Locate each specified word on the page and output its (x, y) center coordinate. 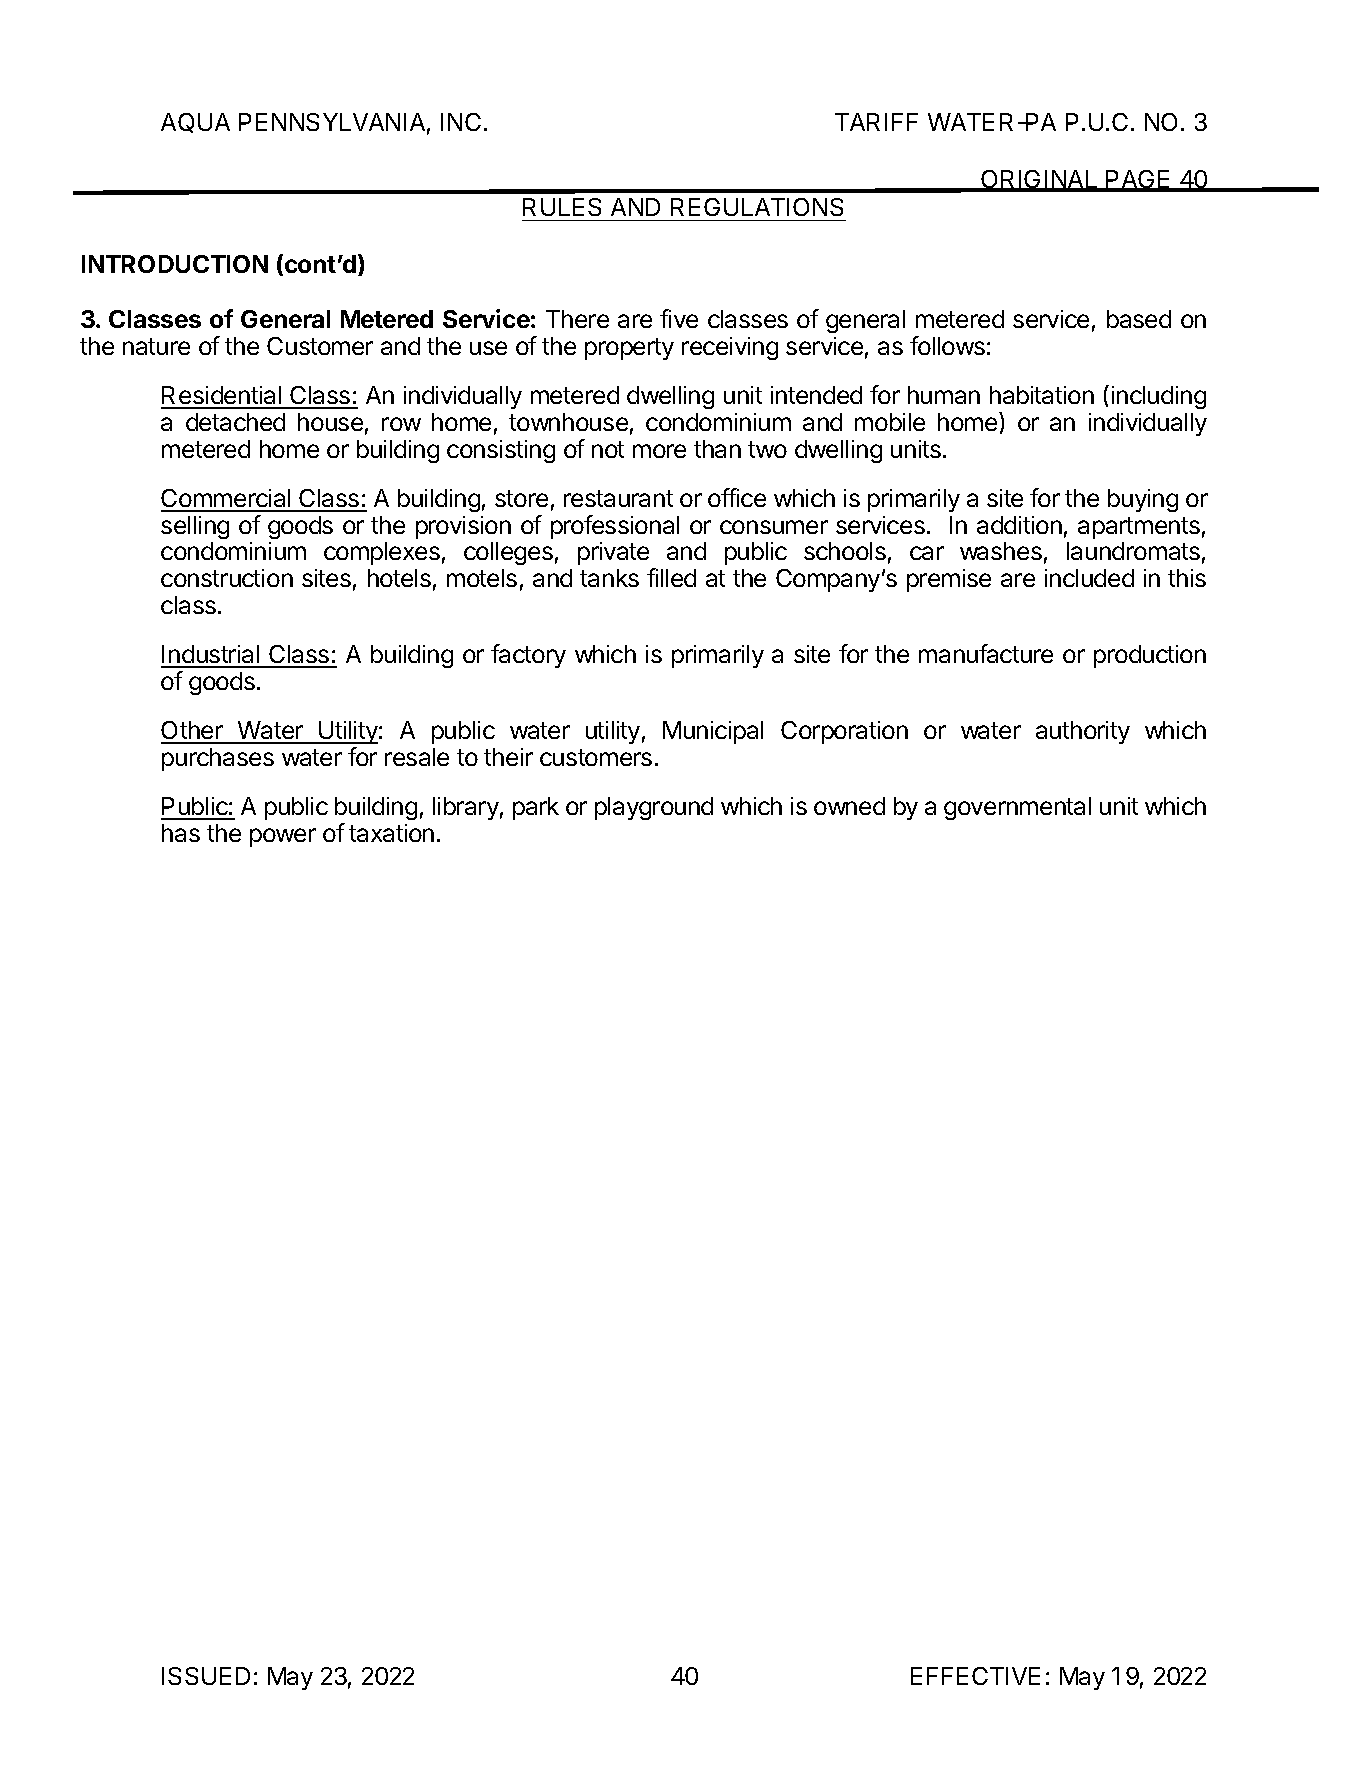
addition (1019, 525)
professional (615, 527)
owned (849, 806)
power (283, 837)
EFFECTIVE (975, 1676)
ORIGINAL (1039, 180)
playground (654, 808)
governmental (1017, 808)
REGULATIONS (757, 207)
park (536, 808)
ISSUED (206, 1676)
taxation (391, 833)
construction (227, 578)
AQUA (195, 123)
